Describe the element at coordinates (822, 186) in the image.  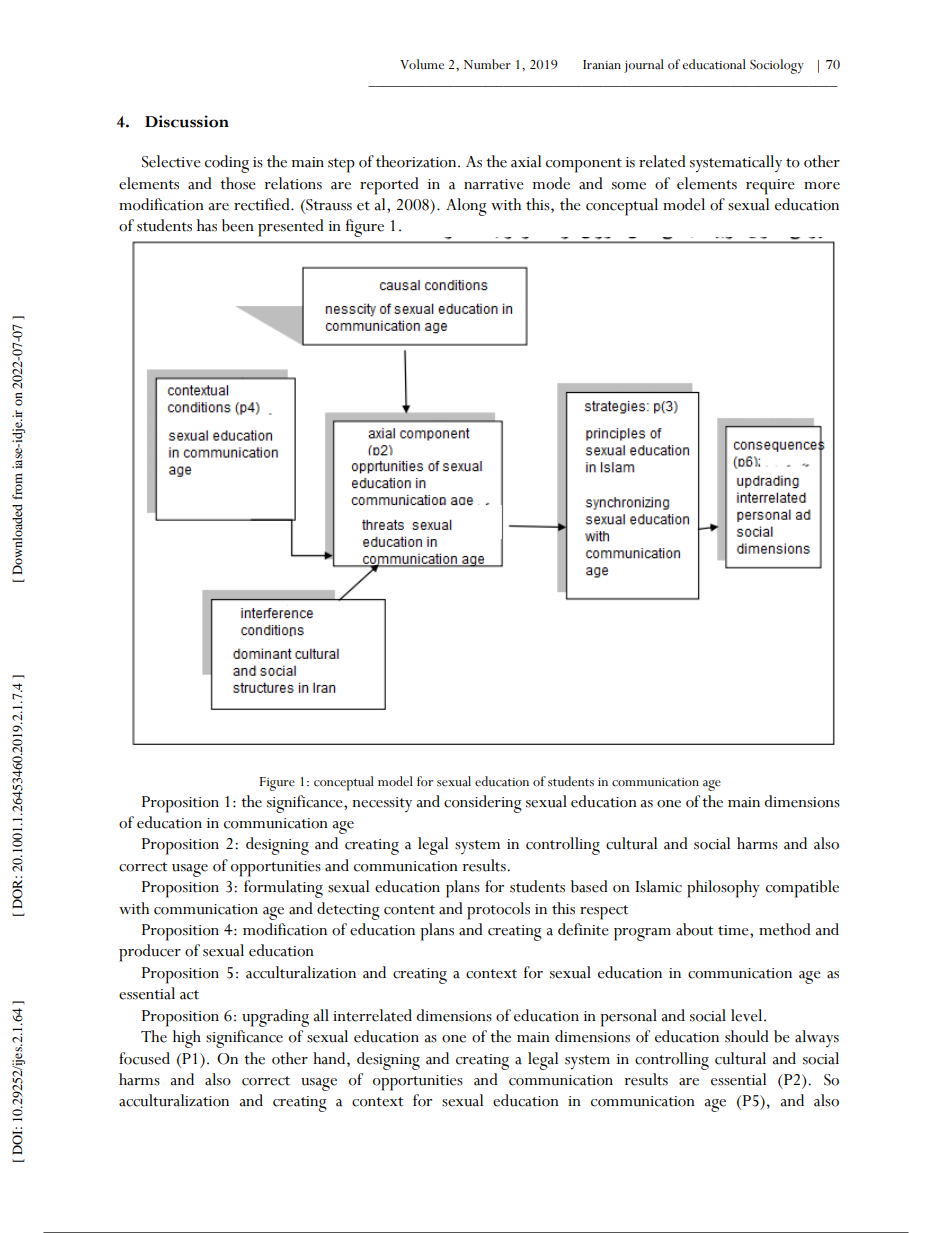
I see `more` at that location.
